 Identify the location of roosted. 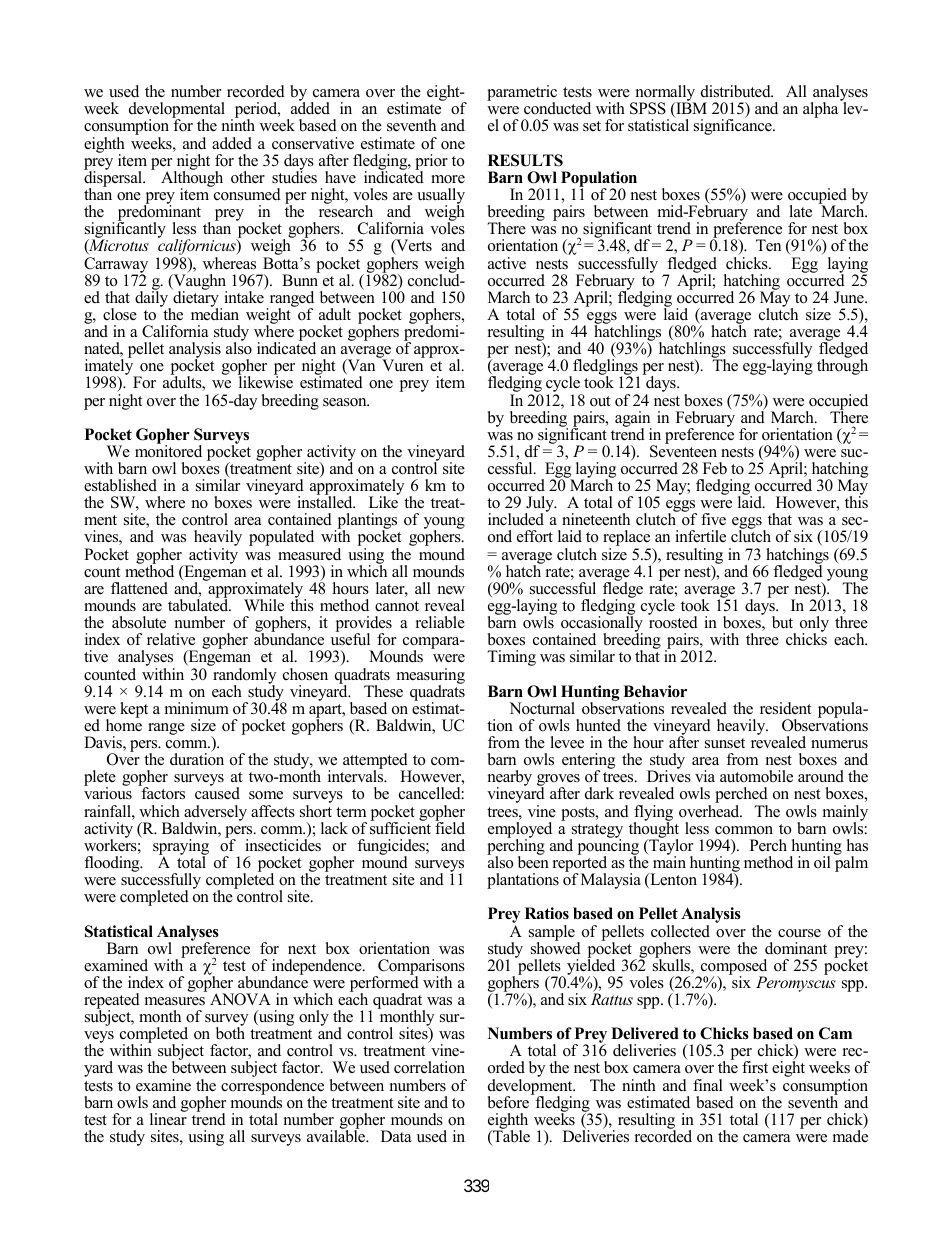
(673, 621).
